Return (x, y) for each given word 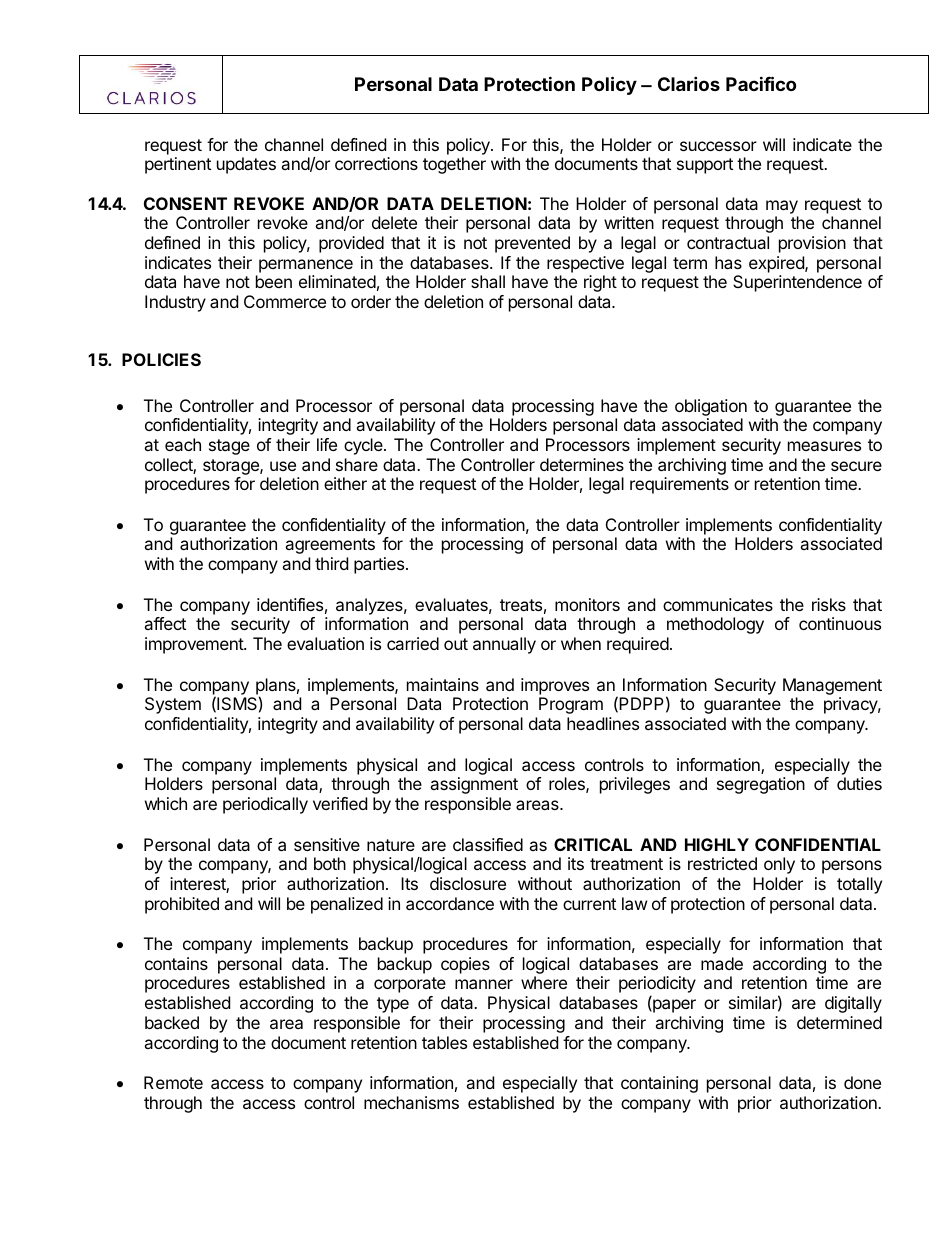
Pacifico (761, 83)
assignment (474, 785)
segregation (761, 785)
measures (824, 446)
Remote (173, 1082)
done (862, 1082)
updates (246, 165)
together (454, 165)
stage (229, 447)
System (173, 705)
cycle (364, 446)
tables (444, 1042)
